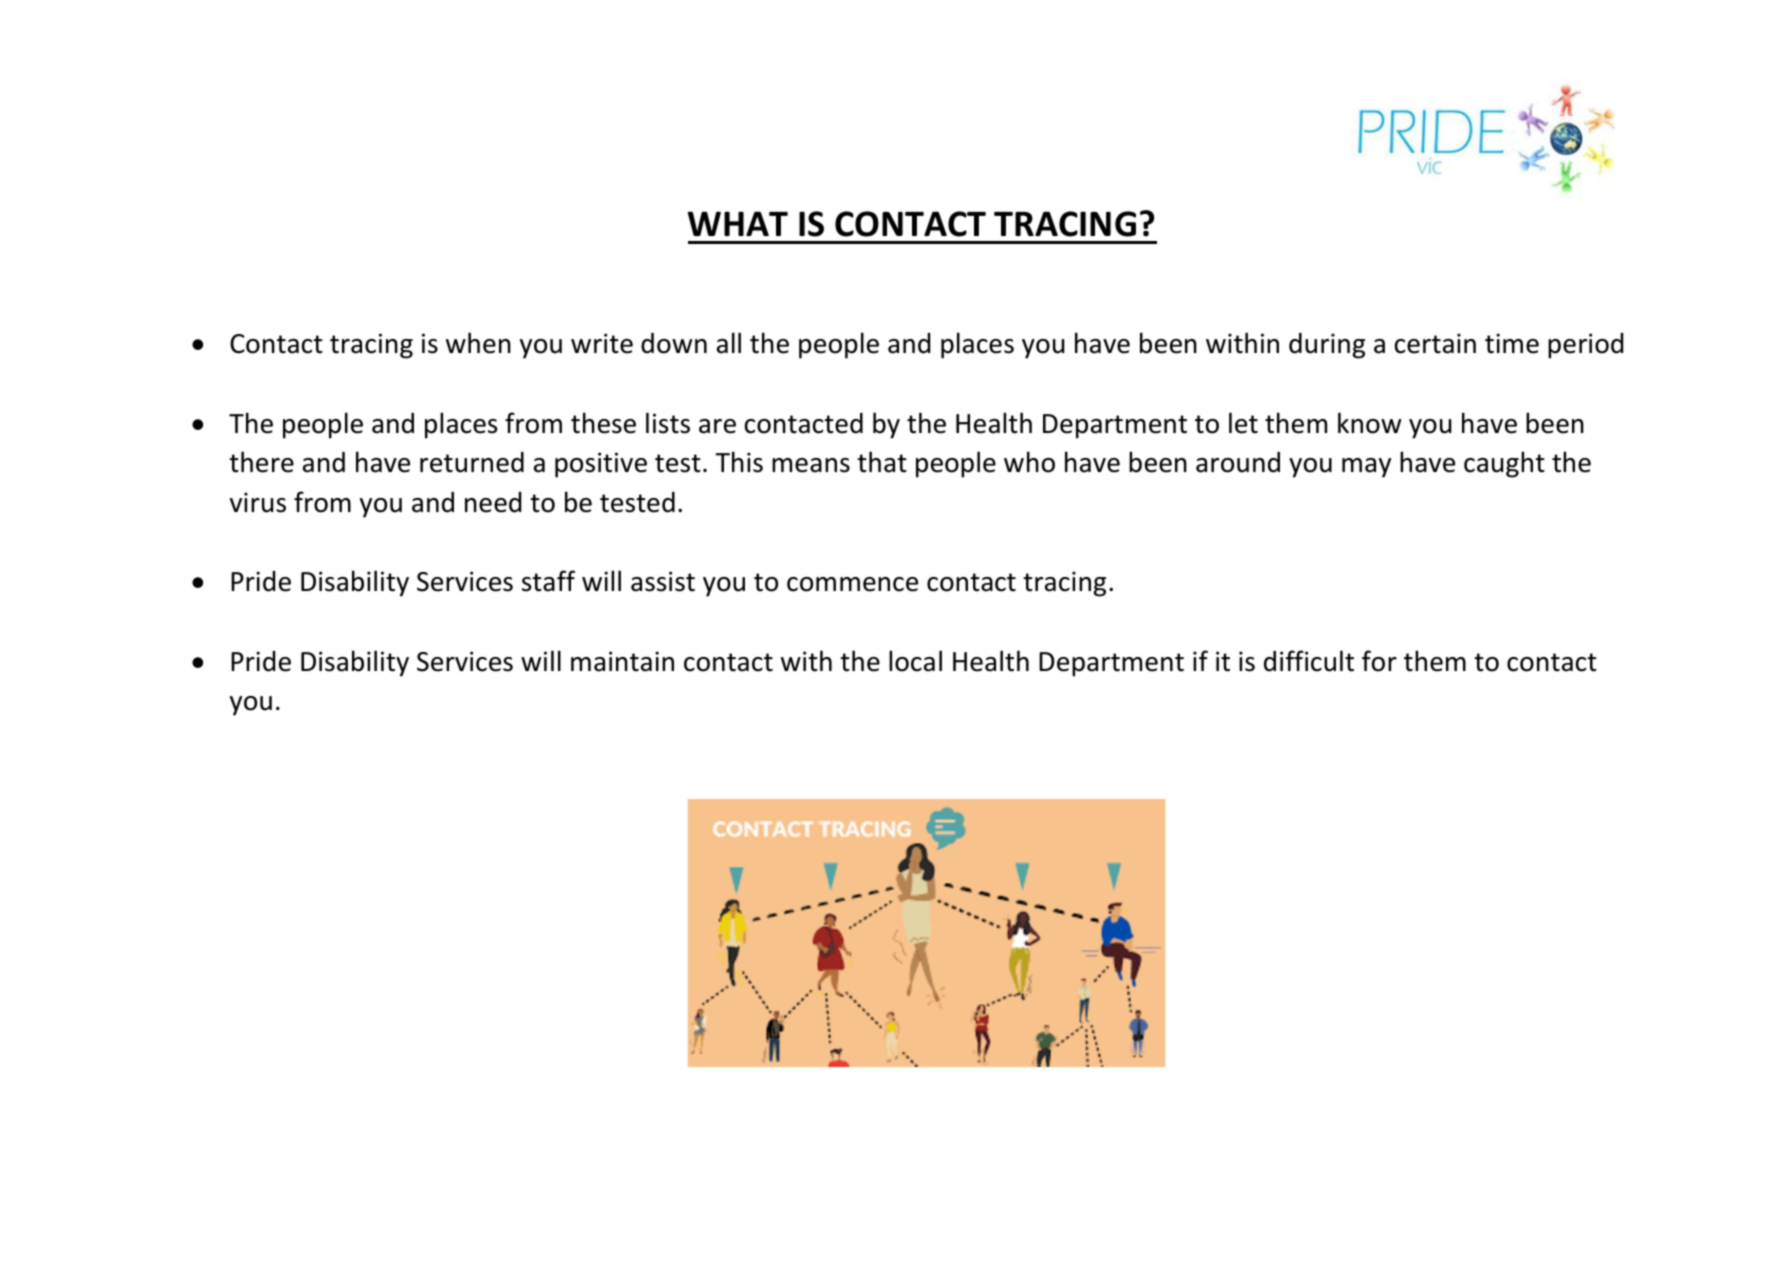 Image resolution: width=1787 pixels, height=1263 pixels. I want to click on all, so click(729, 343).
